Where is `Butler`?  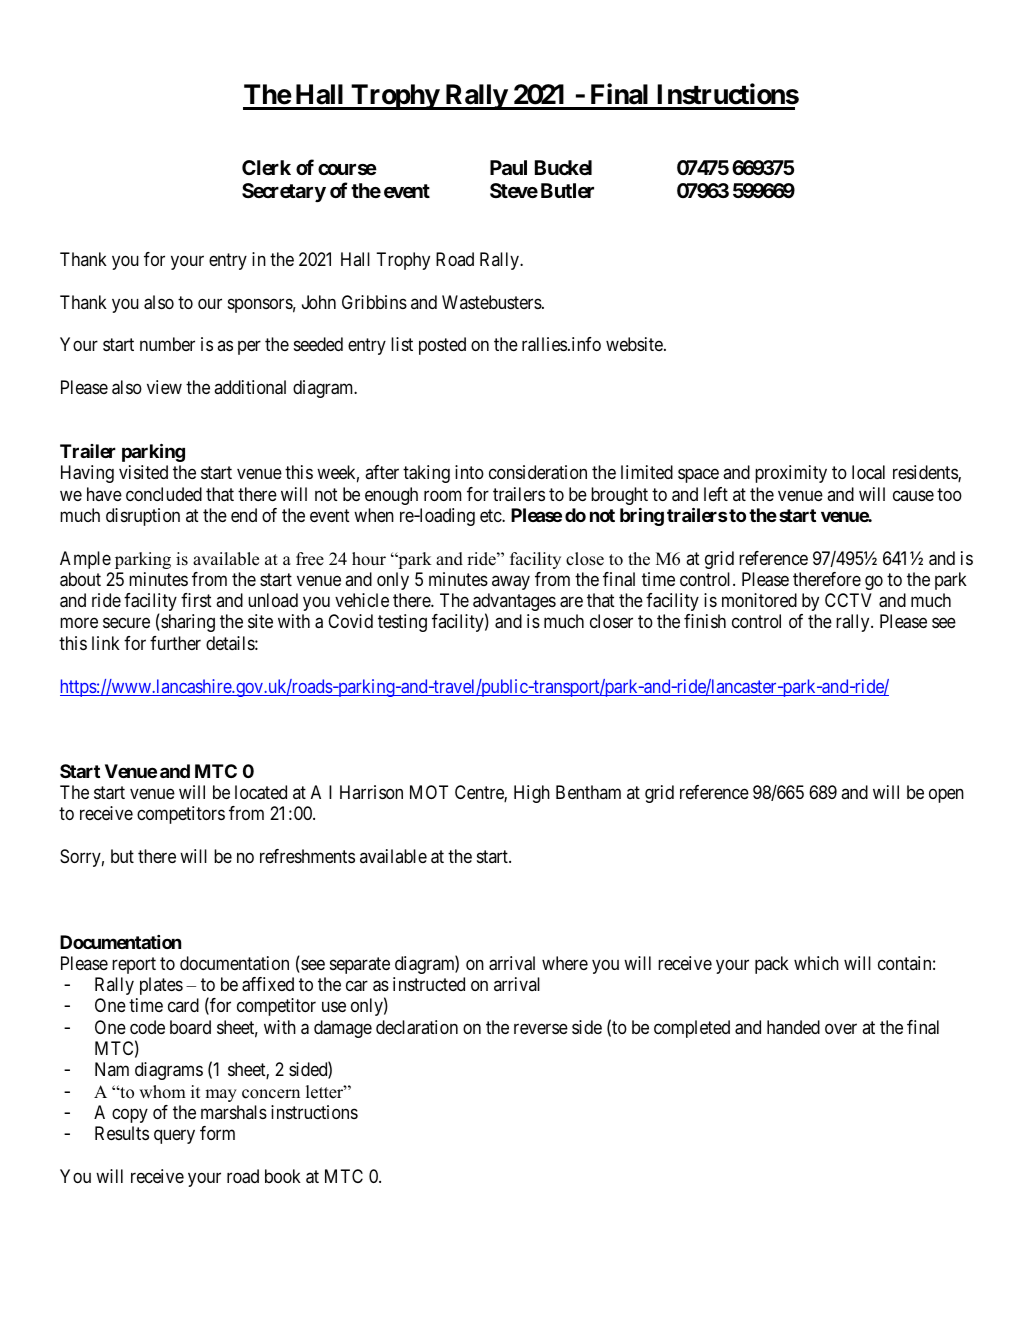 Butler is located at coordinates (567, 190).
